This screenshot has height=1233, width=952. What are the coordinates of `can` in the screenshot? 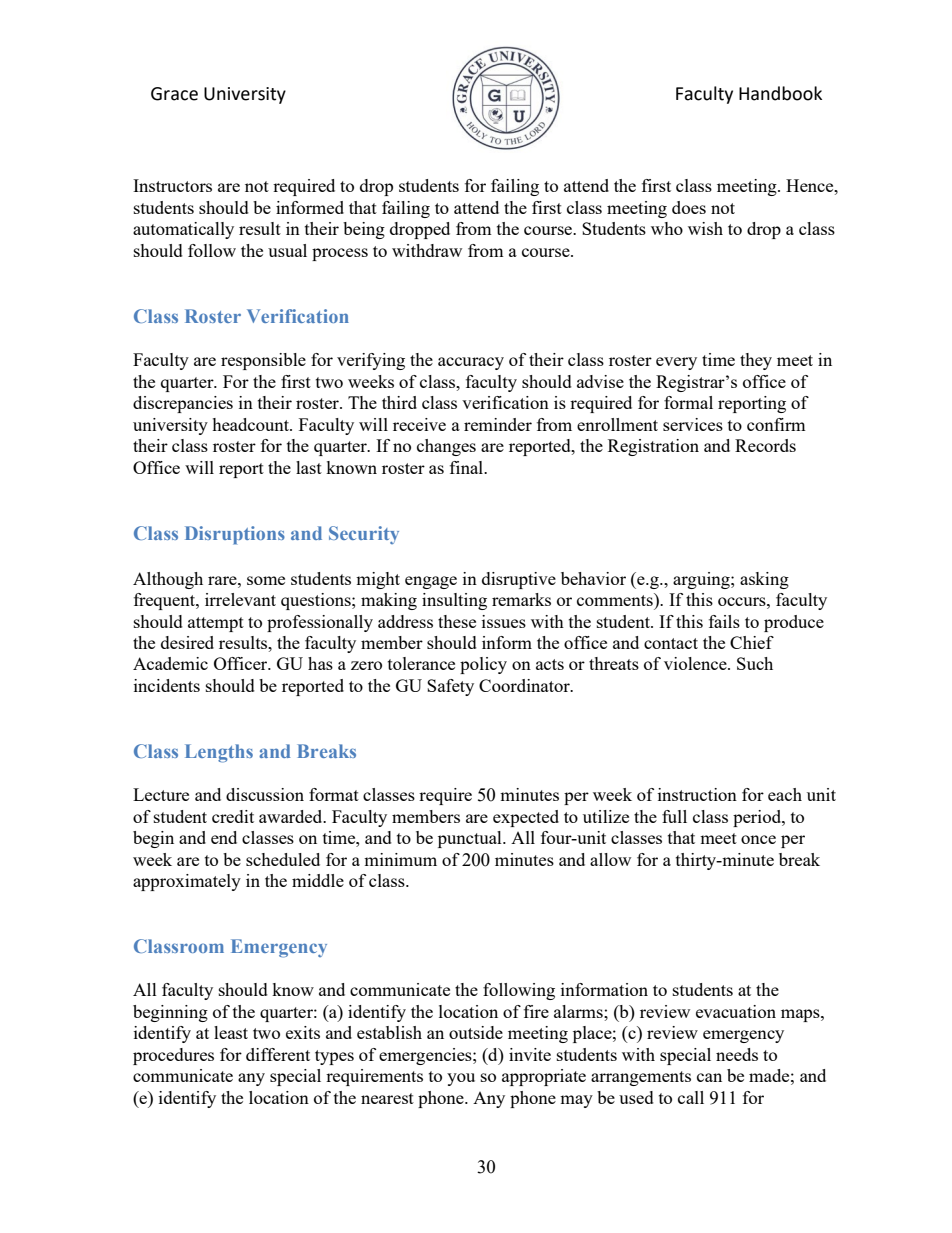 It's located at (709, 1077).
